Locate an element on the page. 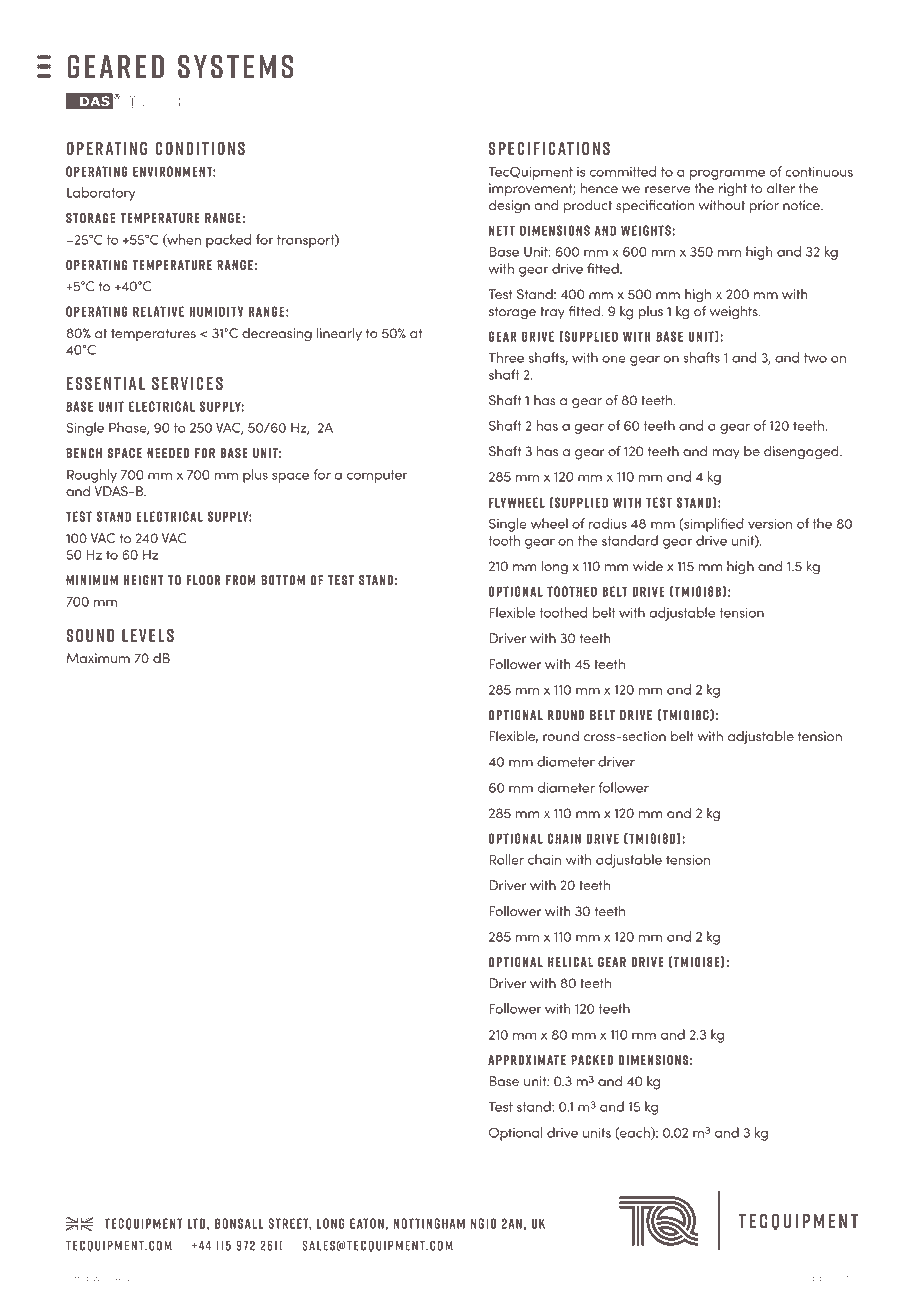  programme is located at coordinates (727, 174).
